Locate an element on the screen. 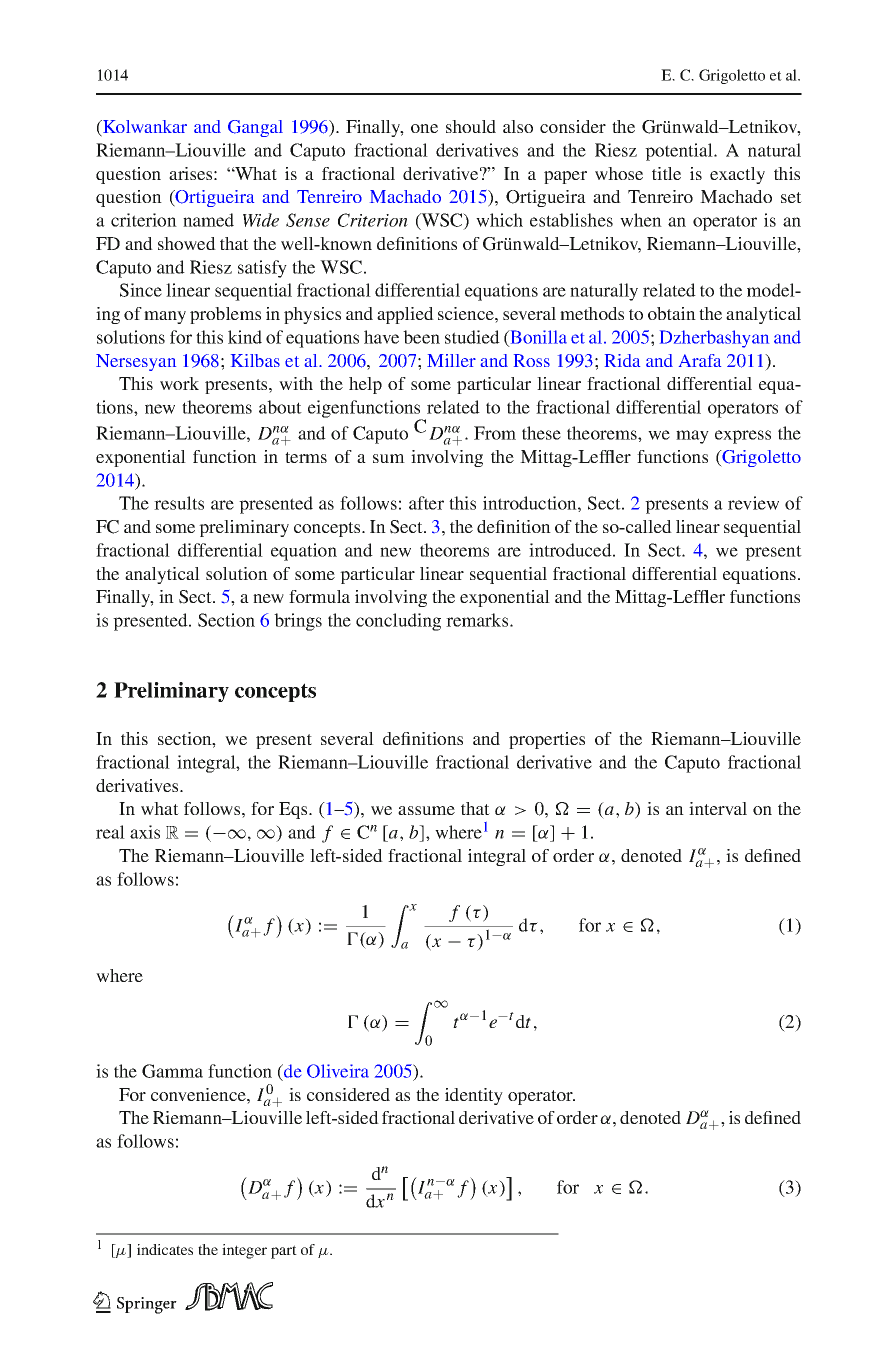 The image size is (896, 1359). work is located at coordinates (179, 383).
